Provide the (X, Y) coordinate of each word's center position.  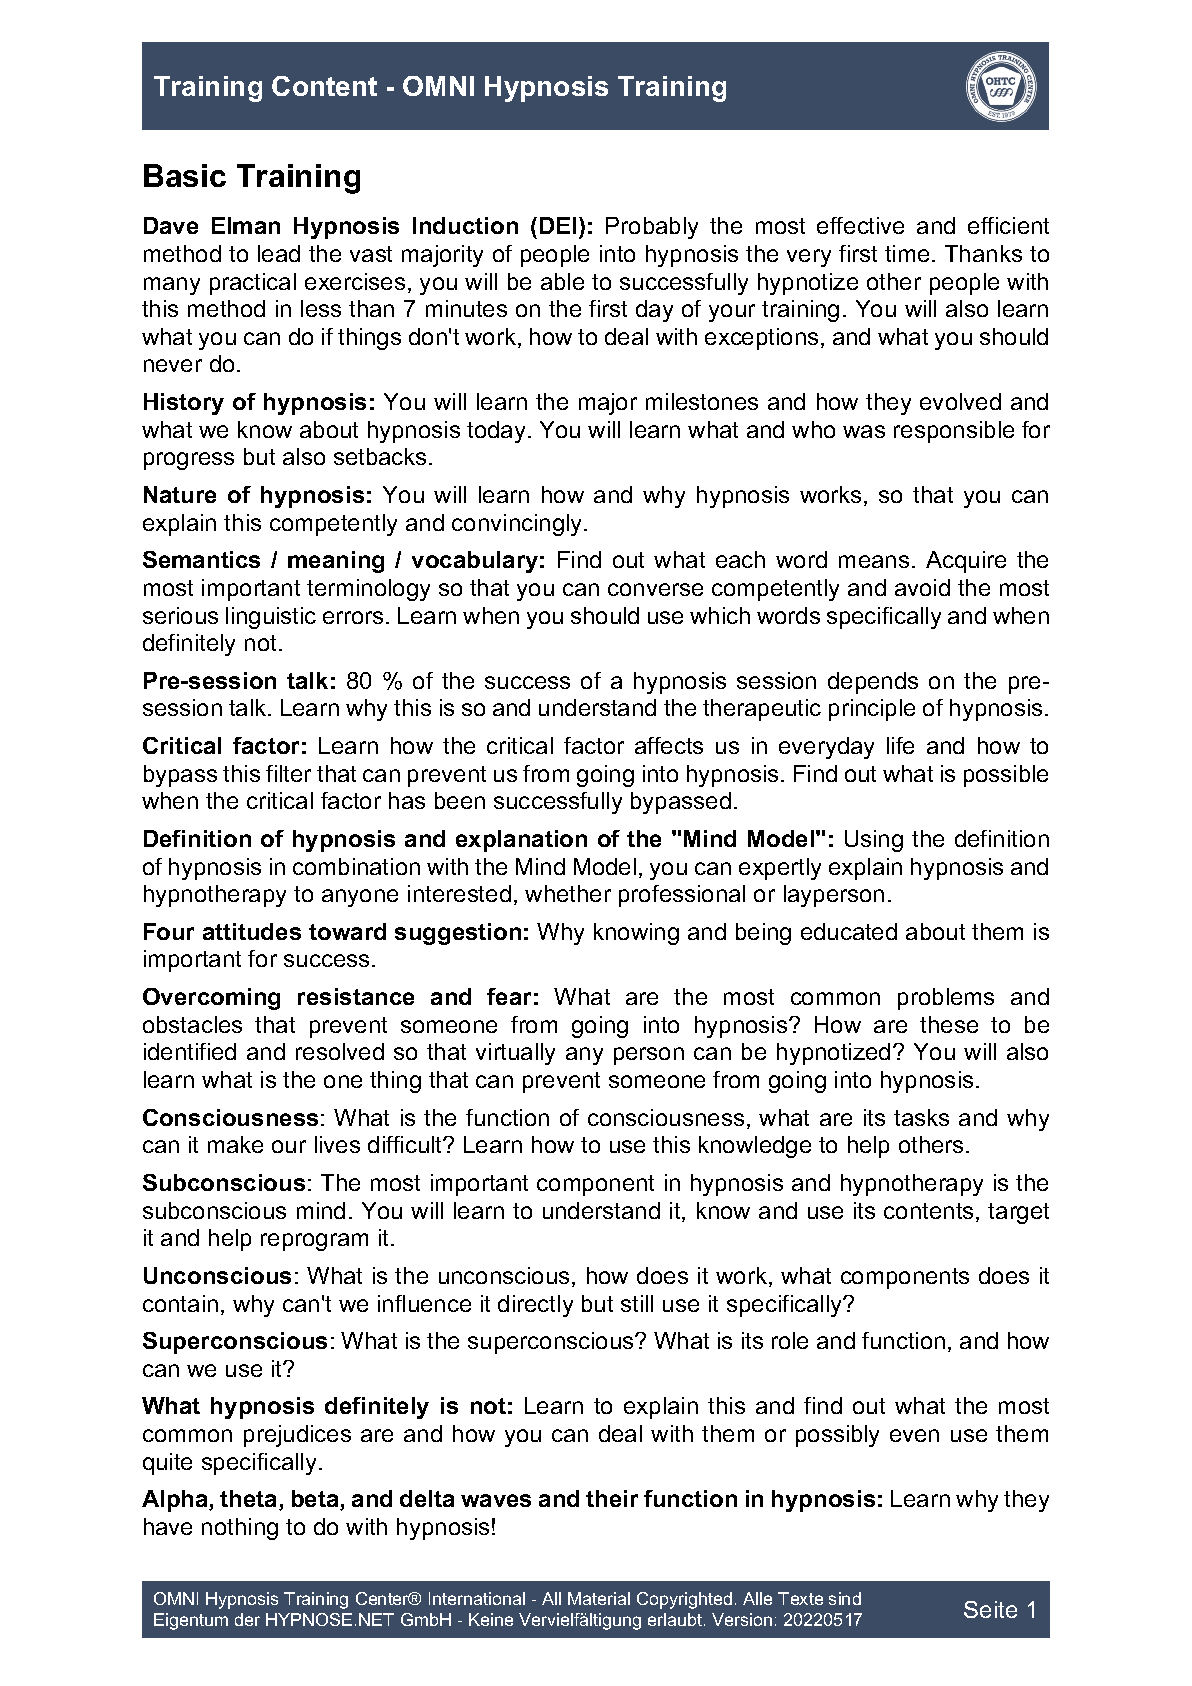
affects (669, 745)
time (907, 253)
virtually (515, 1054)
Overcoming (211, 999)
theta (250, 1500)
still (637, 1303)
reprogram (314, 1242)
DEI (558, 225)
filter (288, 773)
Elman (246, 225)
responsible (954, 432)
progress (189, 461)
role (790, 1340)
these (949, 1024)
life (900, 745)
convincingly (518, 525)
